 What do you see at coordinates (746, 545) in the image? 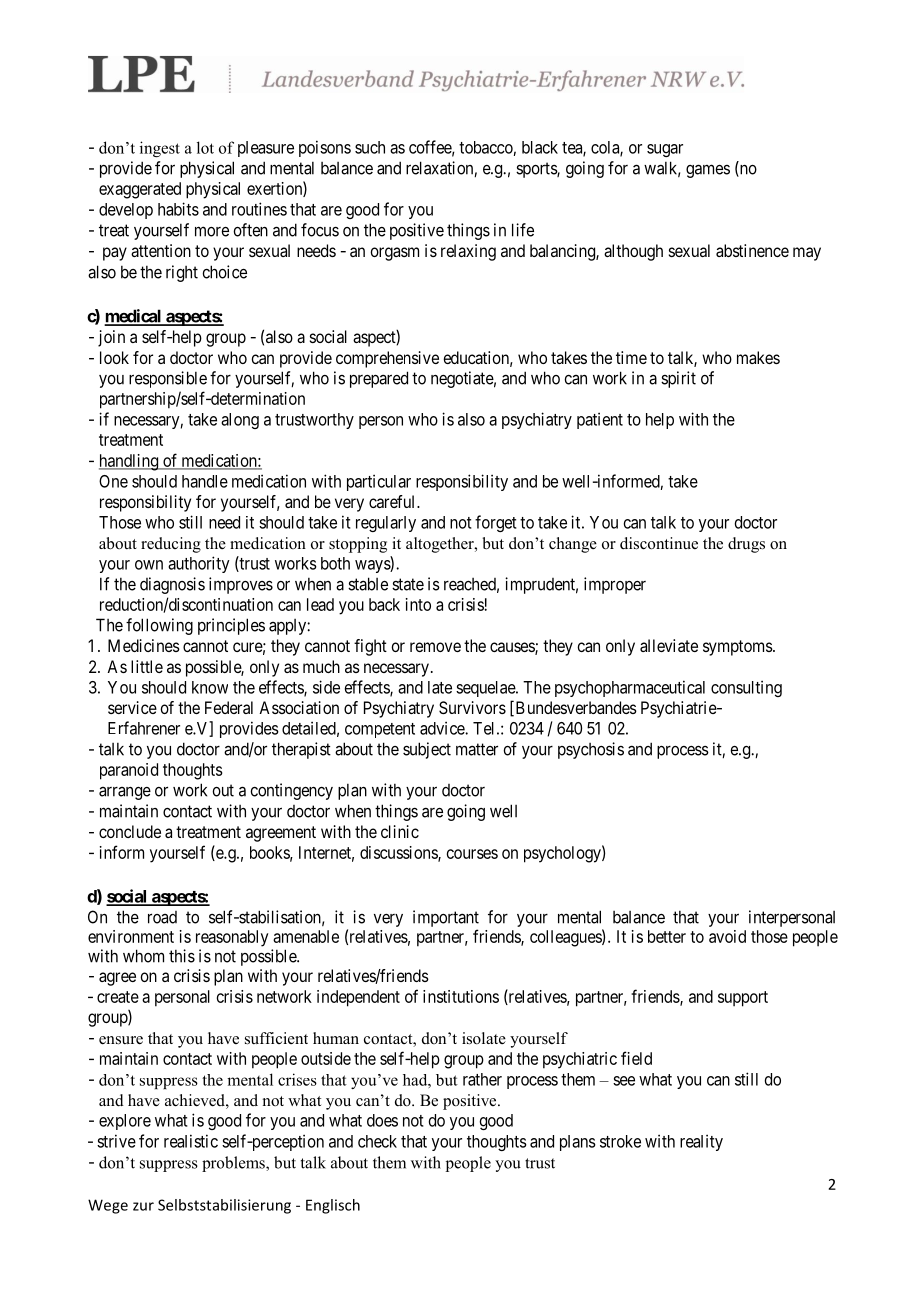
I see `drugs` at bounding box center [746, 545].
